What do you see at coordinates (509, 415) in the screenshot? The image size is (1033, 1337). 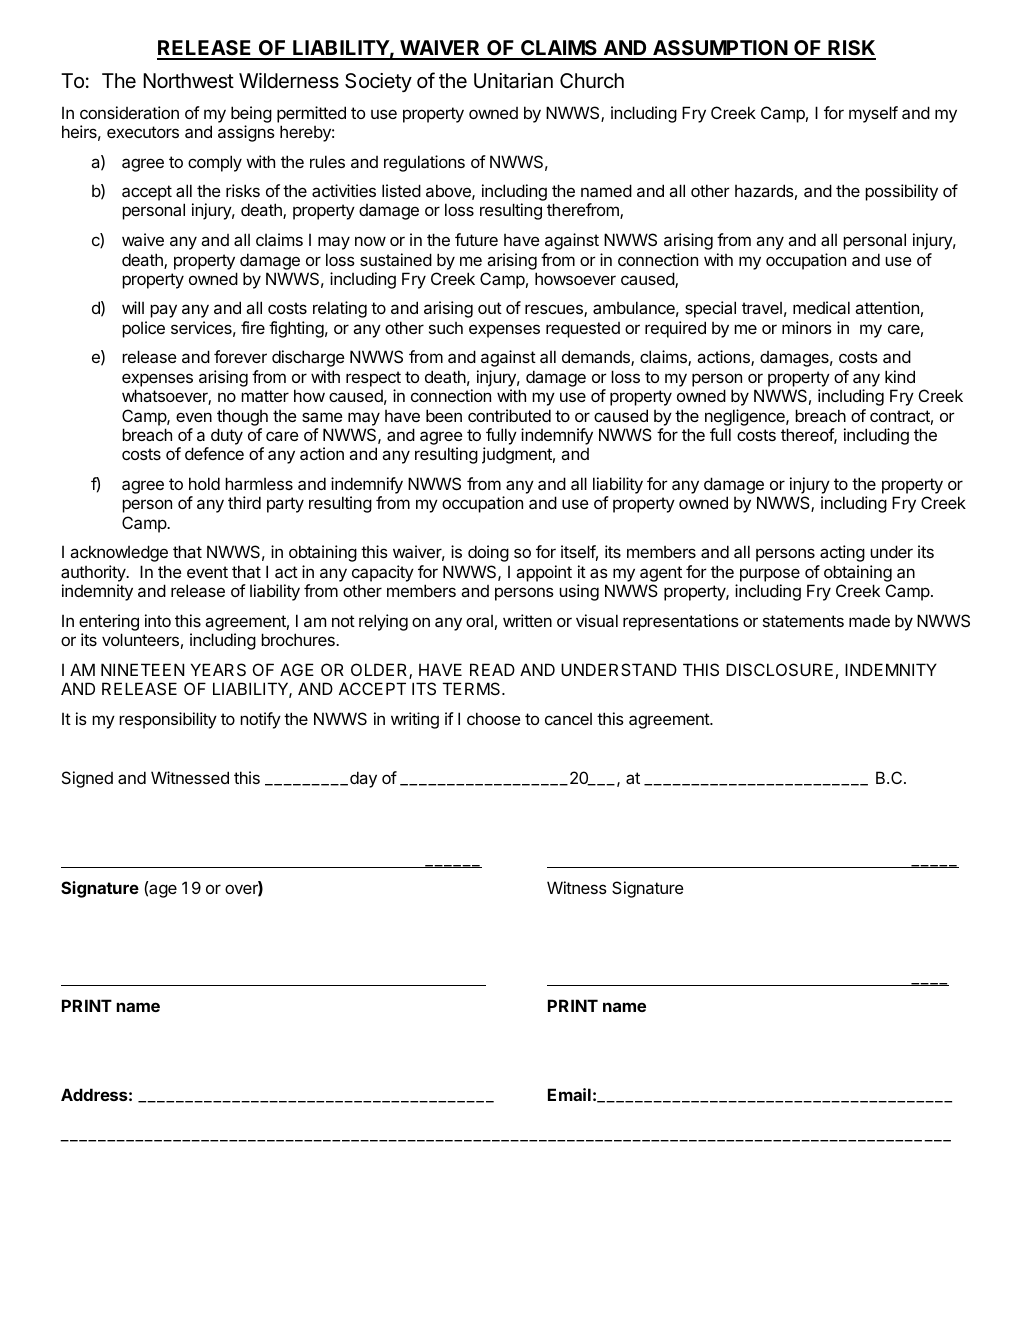 I see `contributed` at bounding box center [509, 415].
